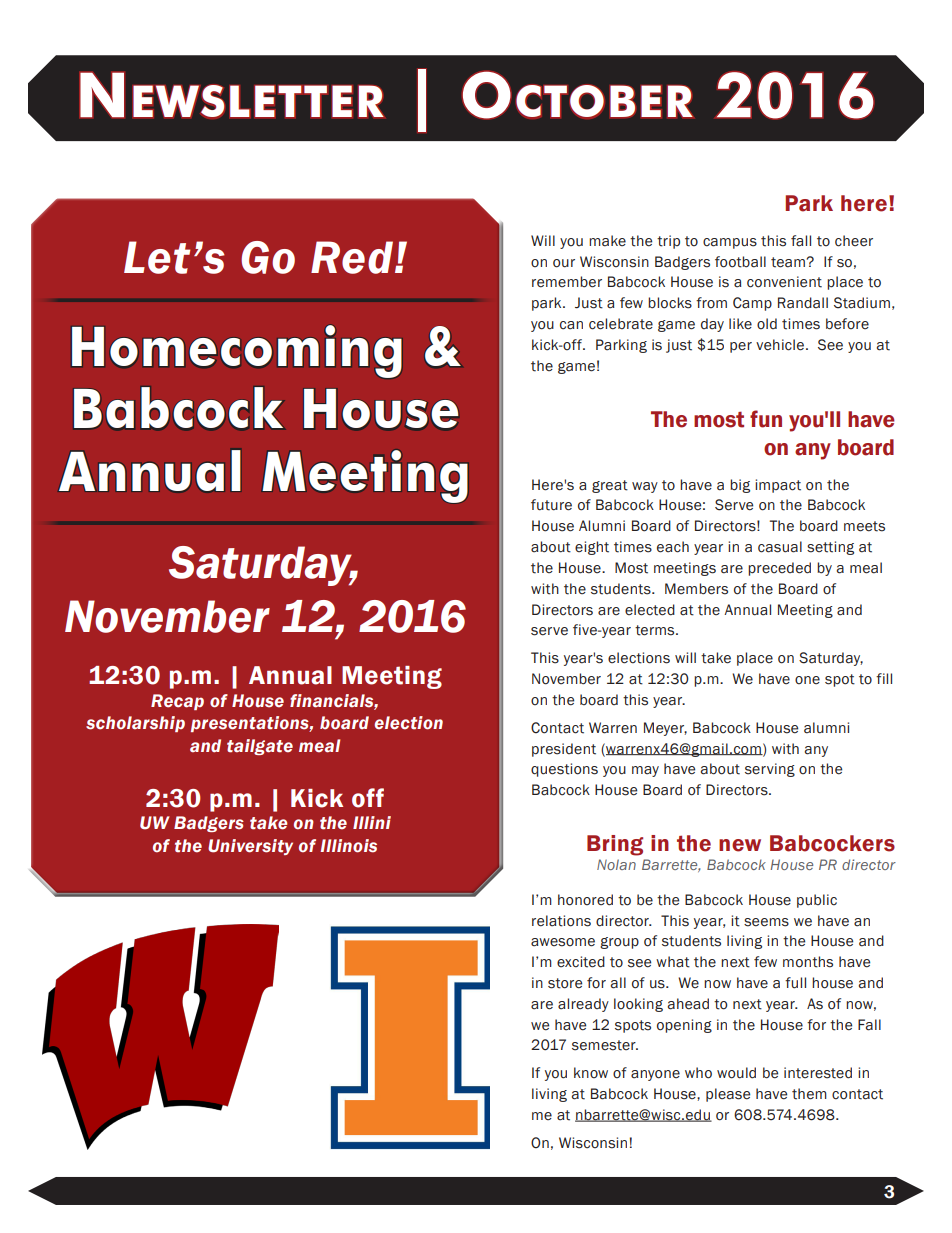  Describe the element at coordinates (564, 263) in the screenshot. I see `our` at that location.
